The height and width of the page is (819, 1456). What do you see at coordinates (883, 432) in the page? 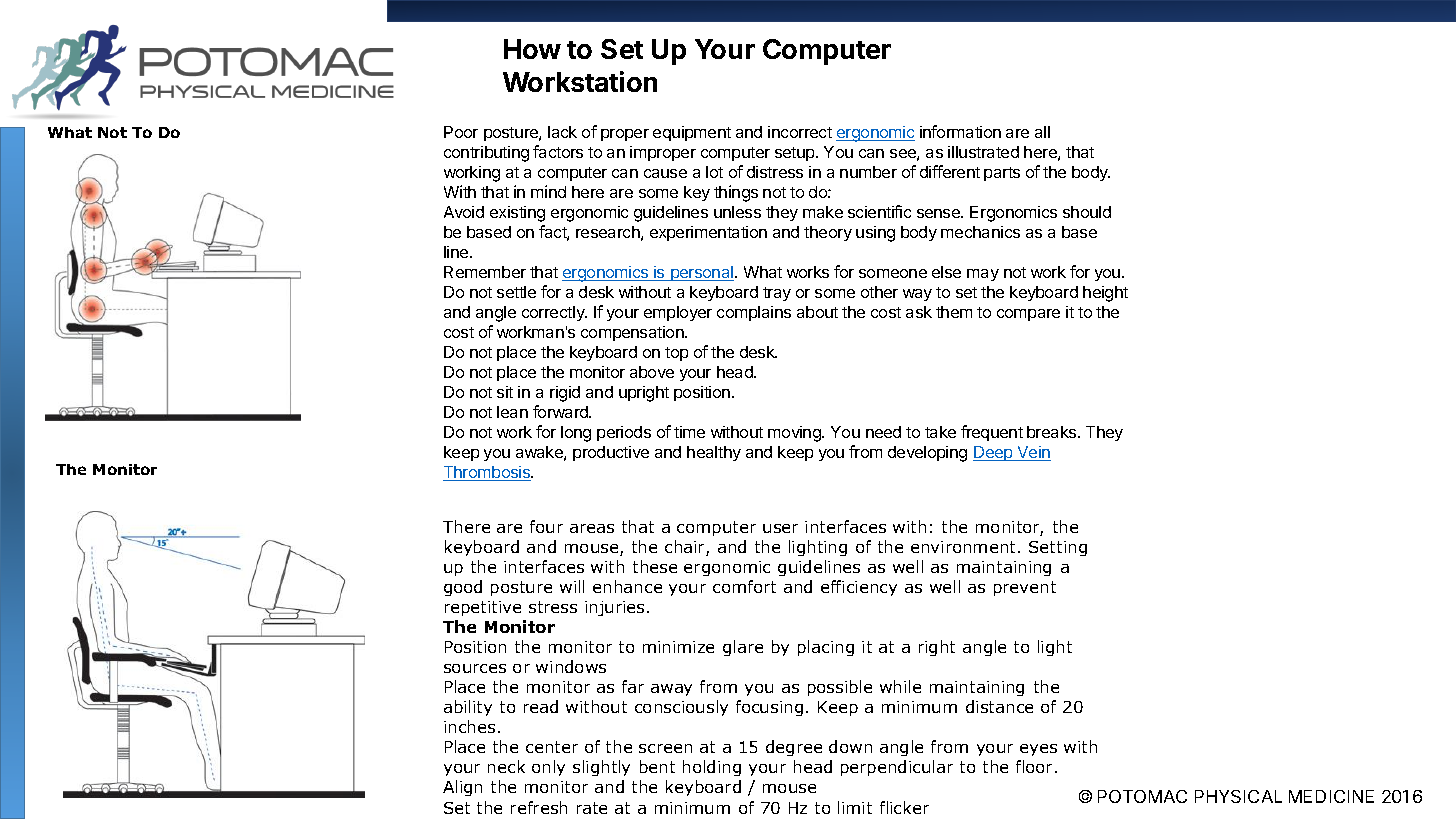
I see `need` at bounding box center [883, 432].
